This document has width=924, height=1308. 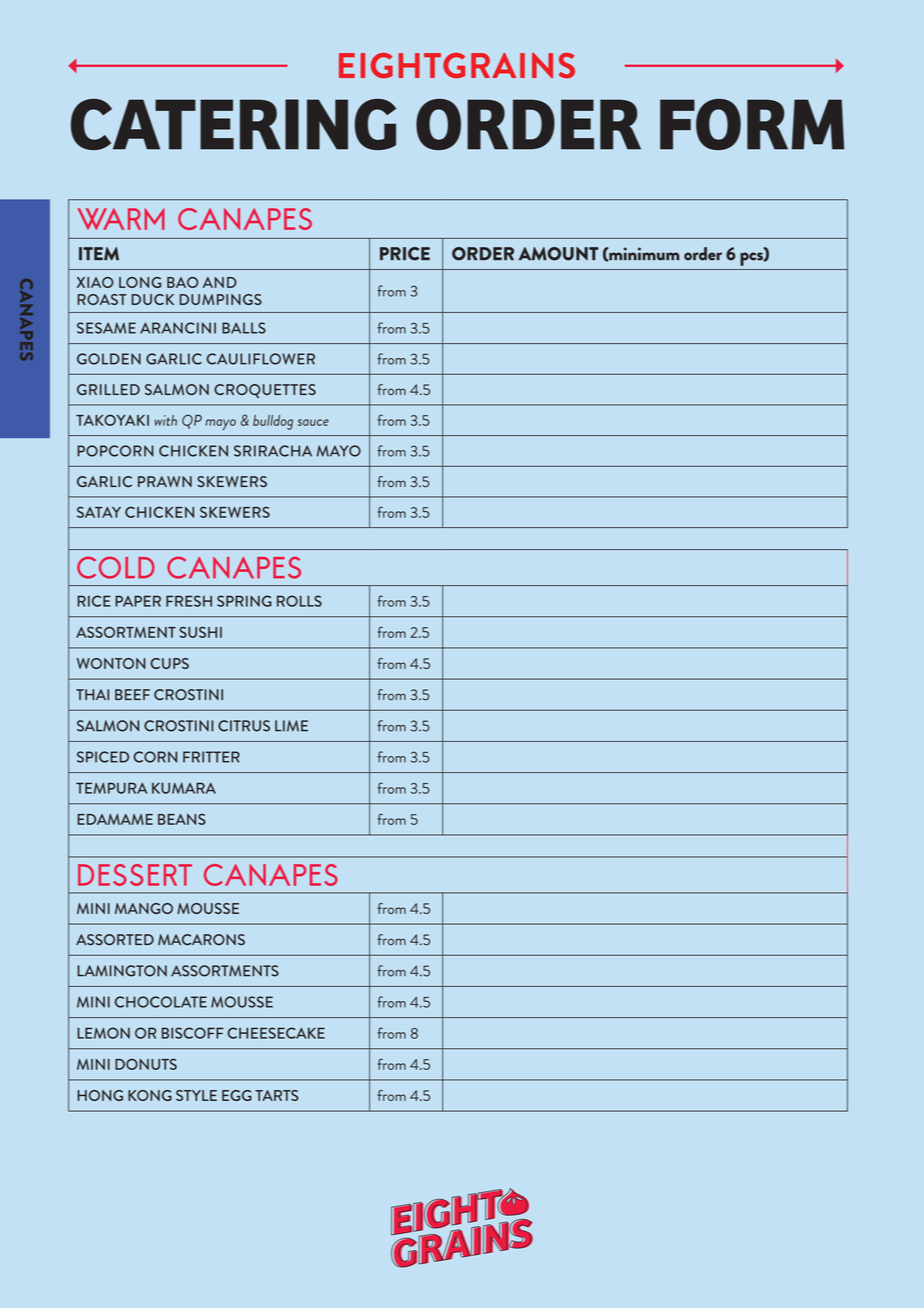 I want to click on LIME, so click(x=291, y=726).
